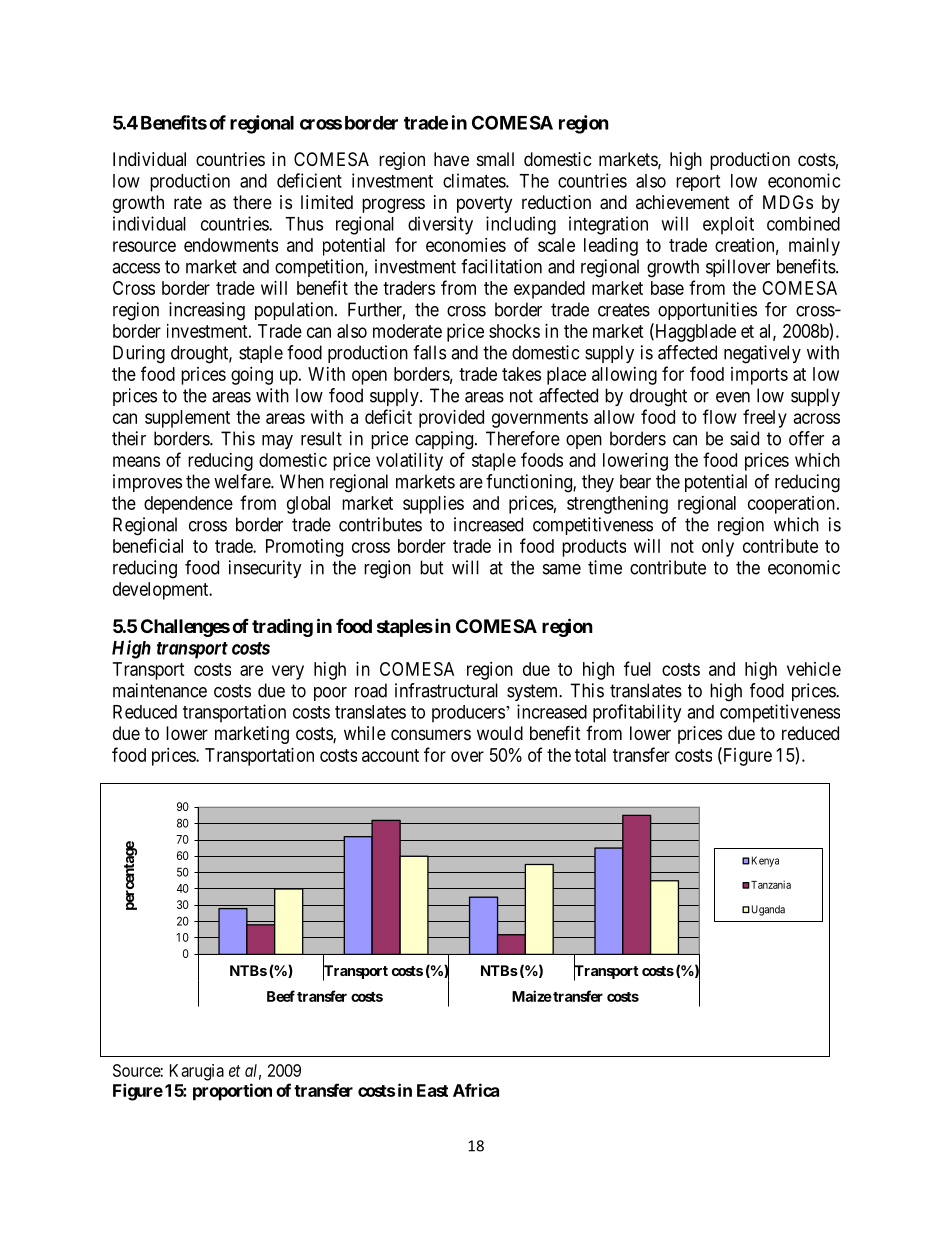 The height and width of the image is (1233, 952). I want to click on infrastructural, so click(446, 690).
